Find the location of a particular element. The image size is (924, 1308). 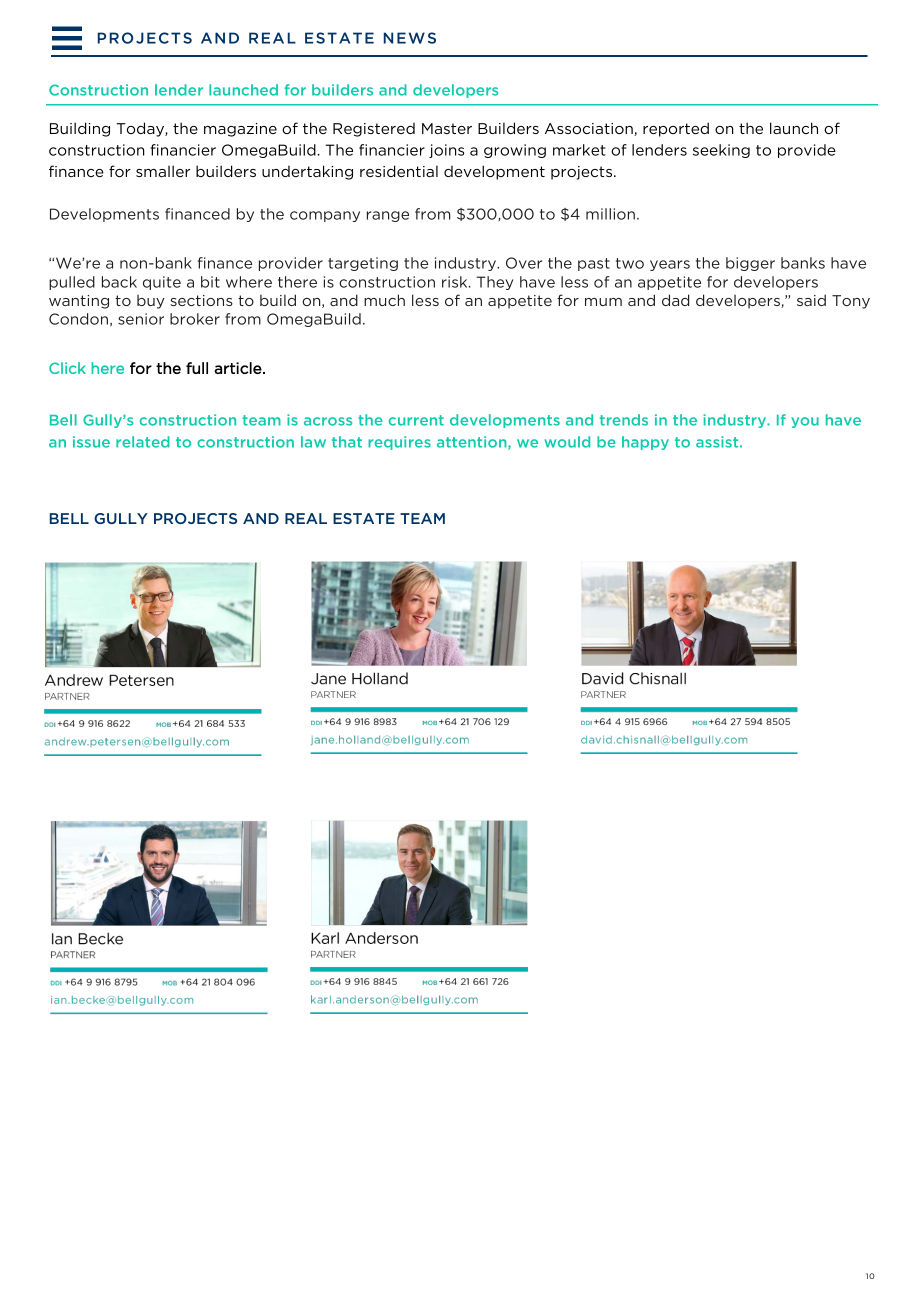

magazine is located at coordinates (240, 130).
